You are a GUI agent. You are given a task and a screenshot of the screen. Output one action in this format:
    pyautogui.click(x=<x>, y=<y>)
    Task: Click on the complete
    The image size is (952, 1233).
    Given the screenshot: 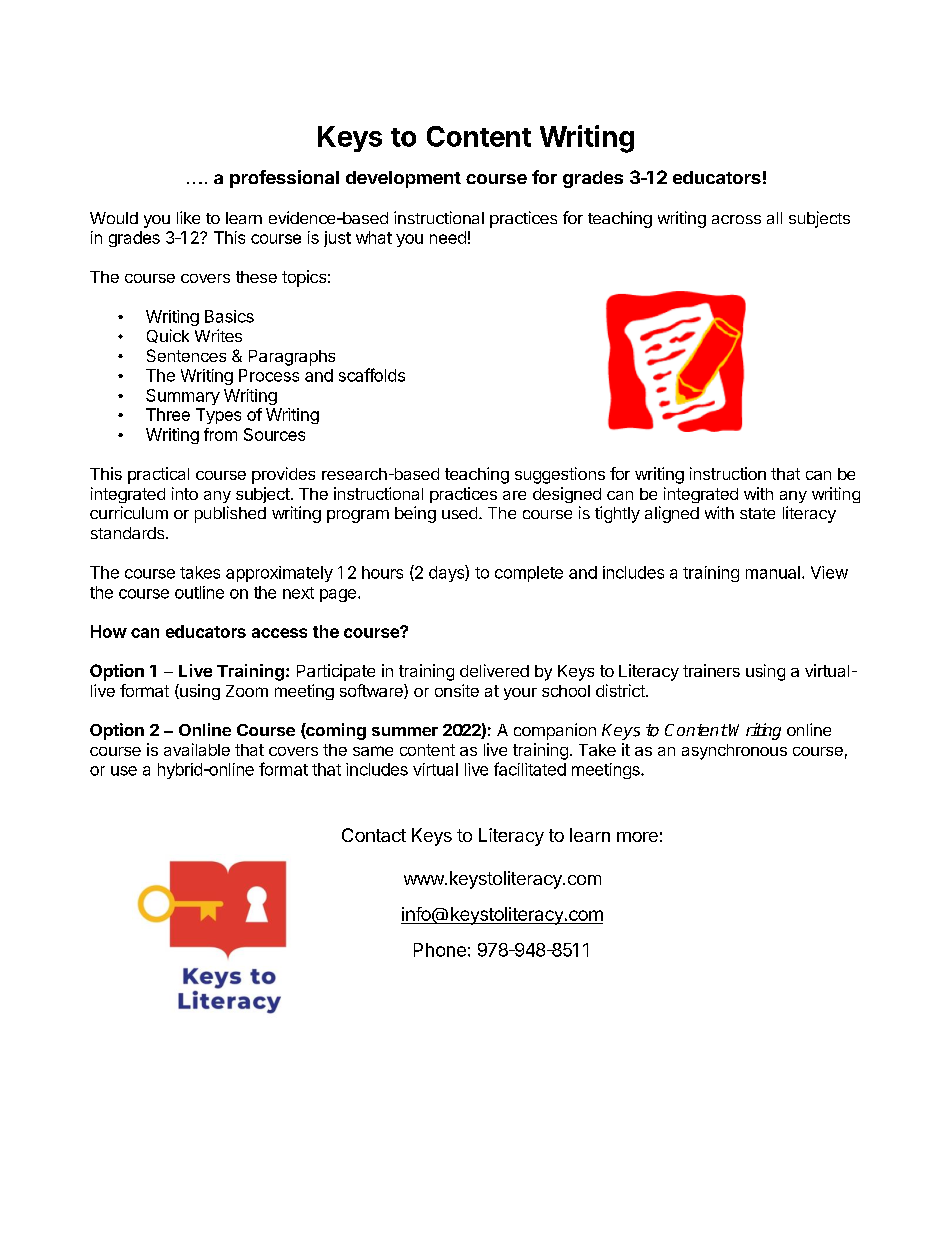 What is the action you would take?
    pyautogui.click(x=529, y=574)
